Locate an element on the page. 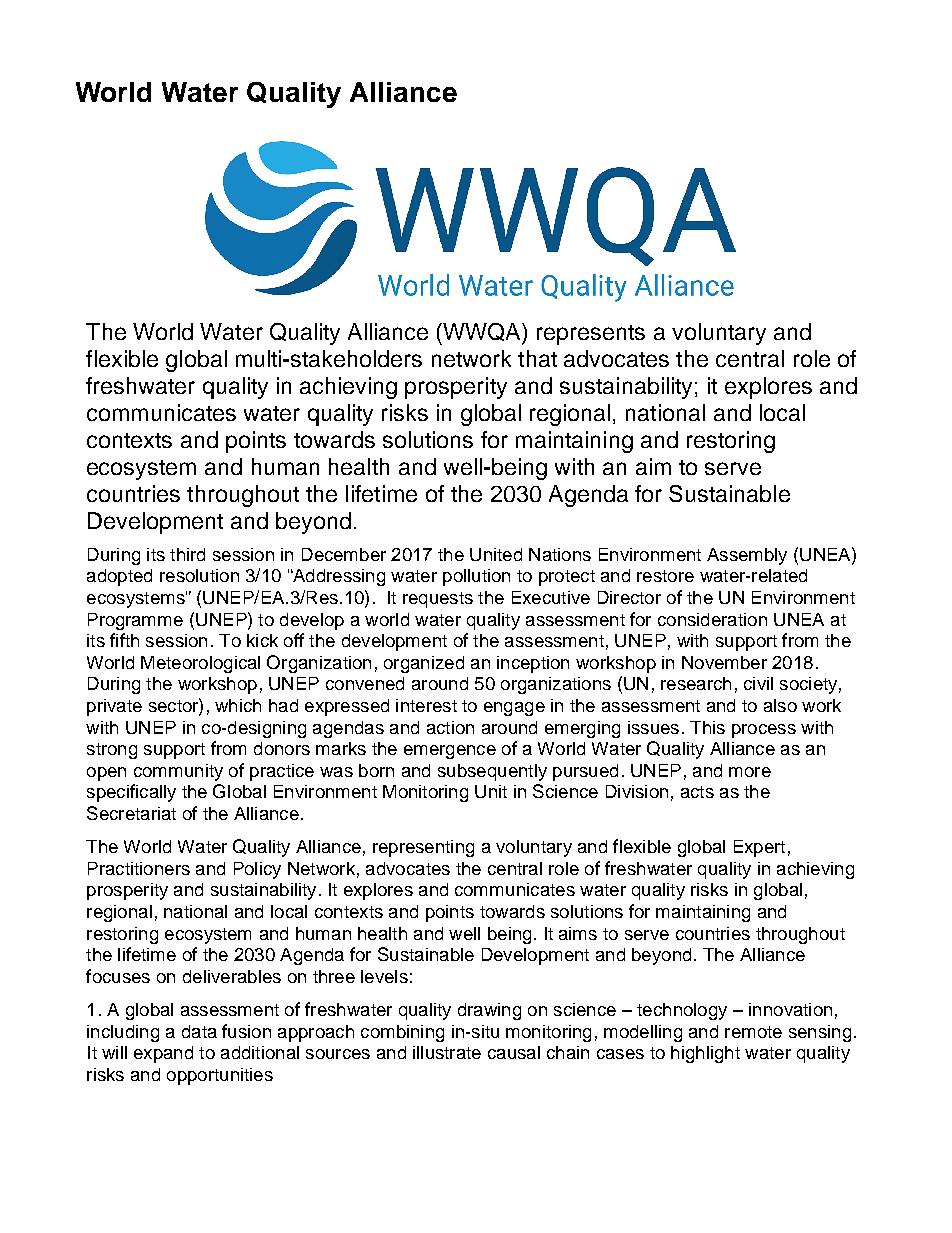 The width and height of the image is (952, 1233). civil is located at coordinates (758, 683).
